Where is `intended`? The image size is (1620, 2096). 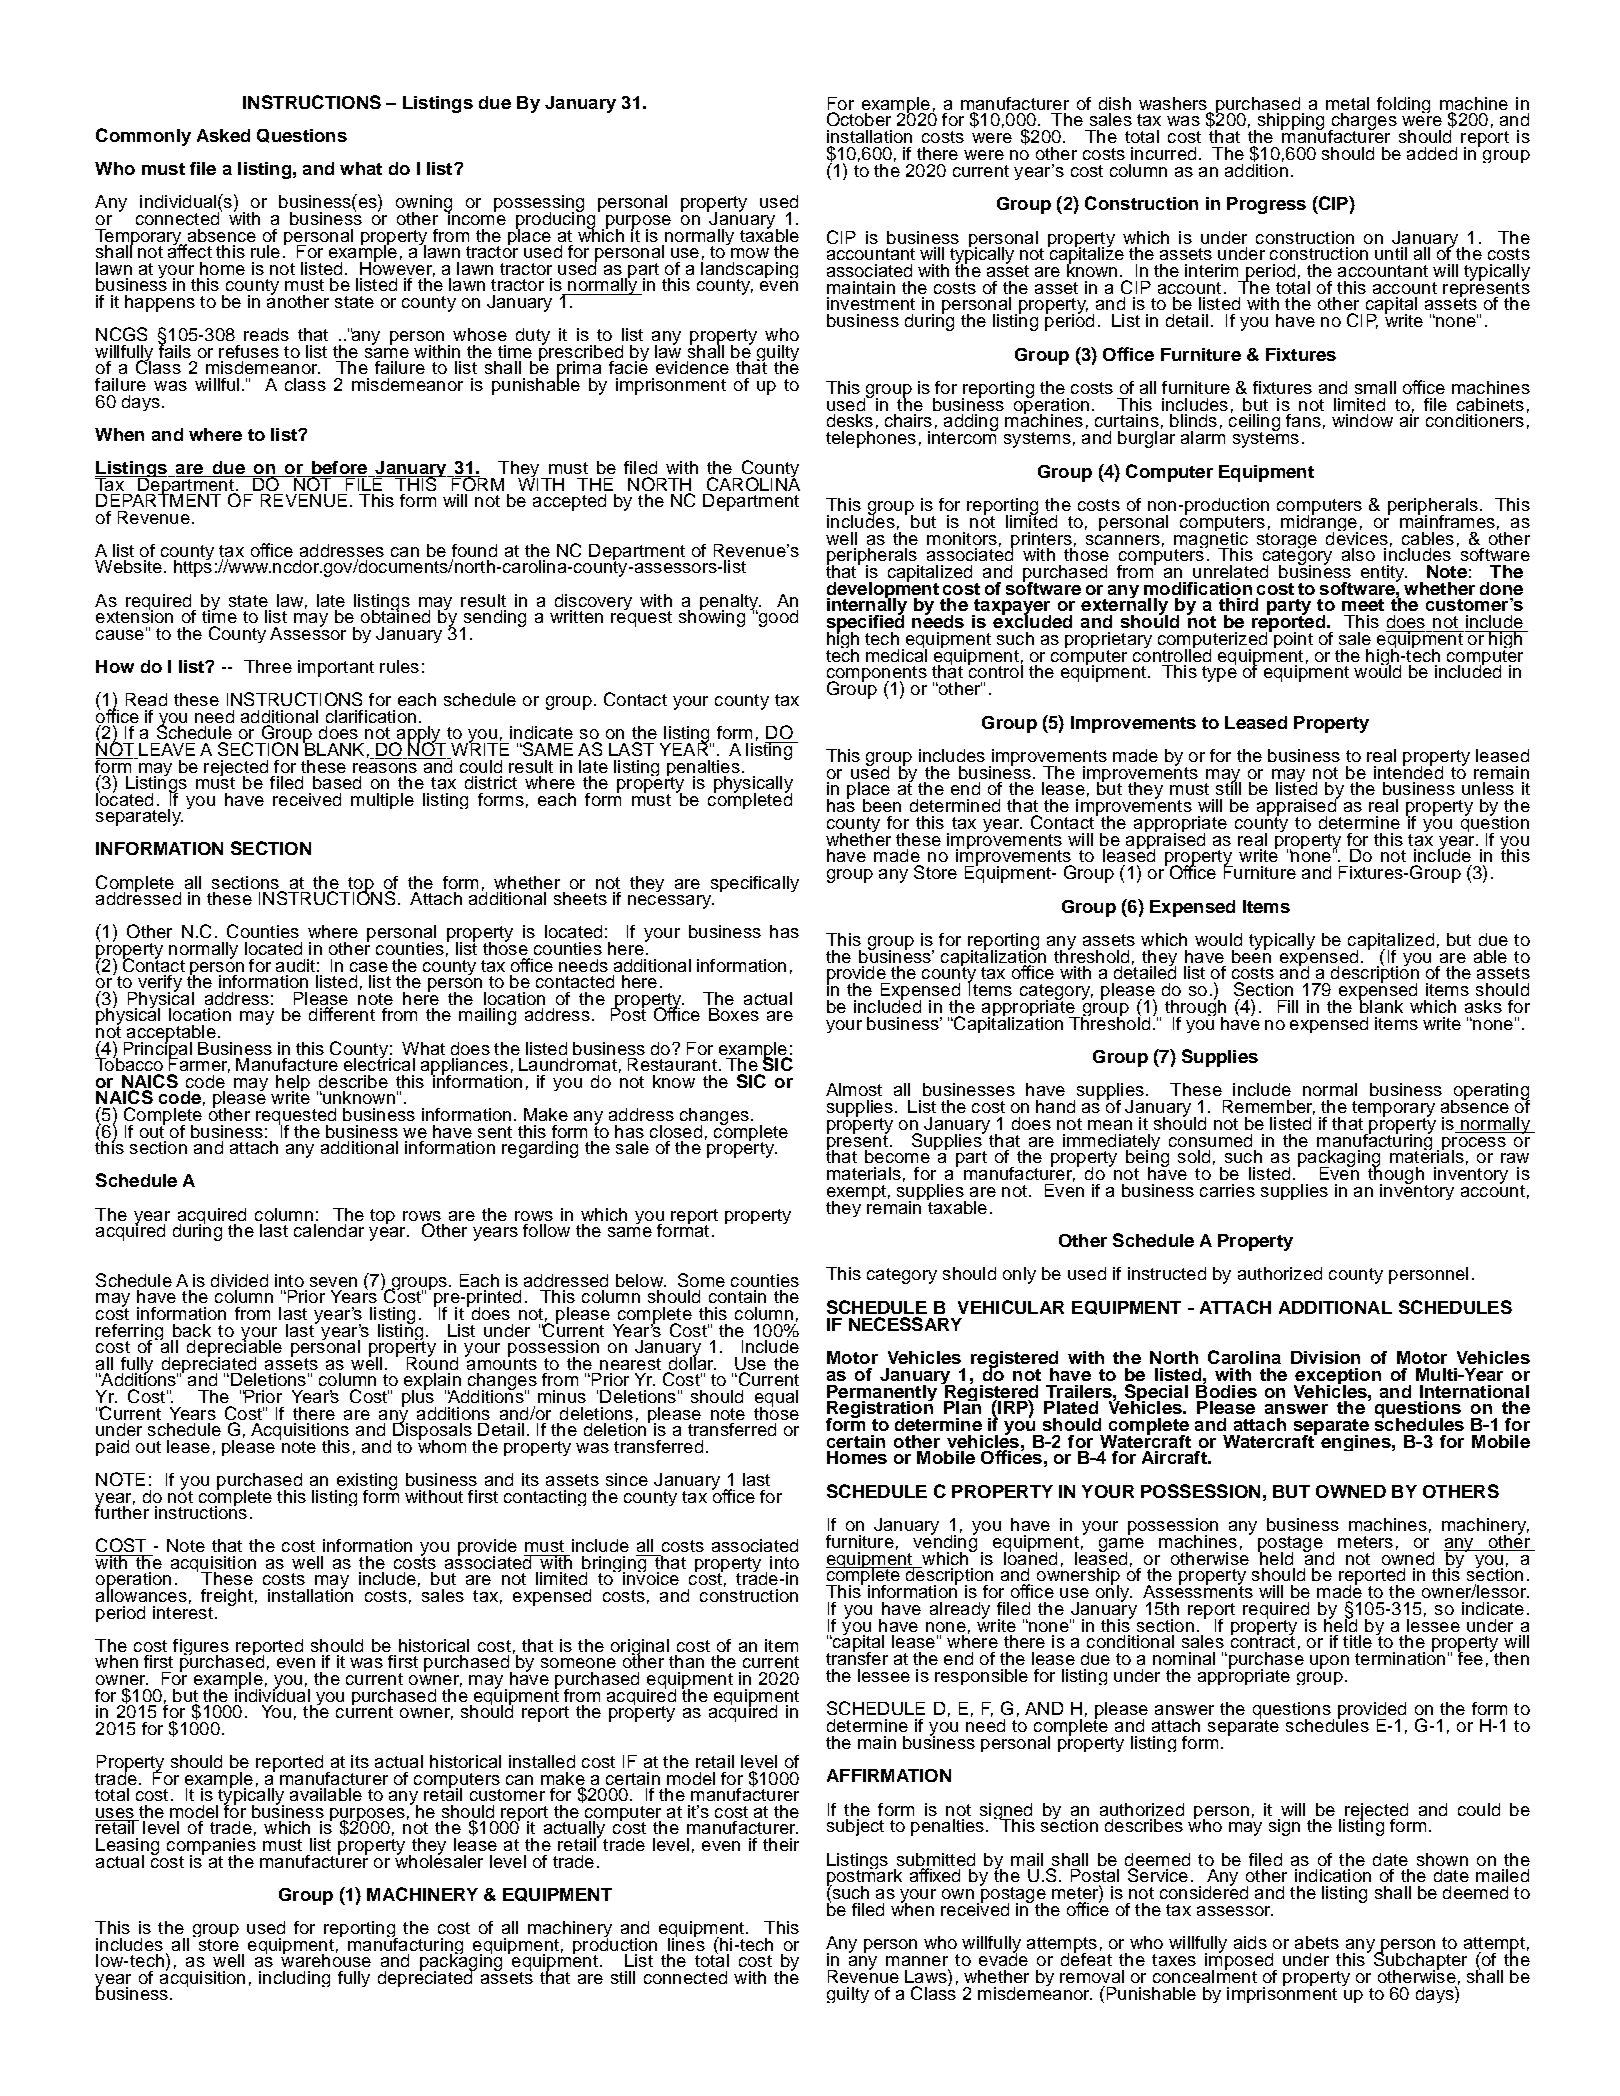
intended is located at coordinates (1408, 771).
